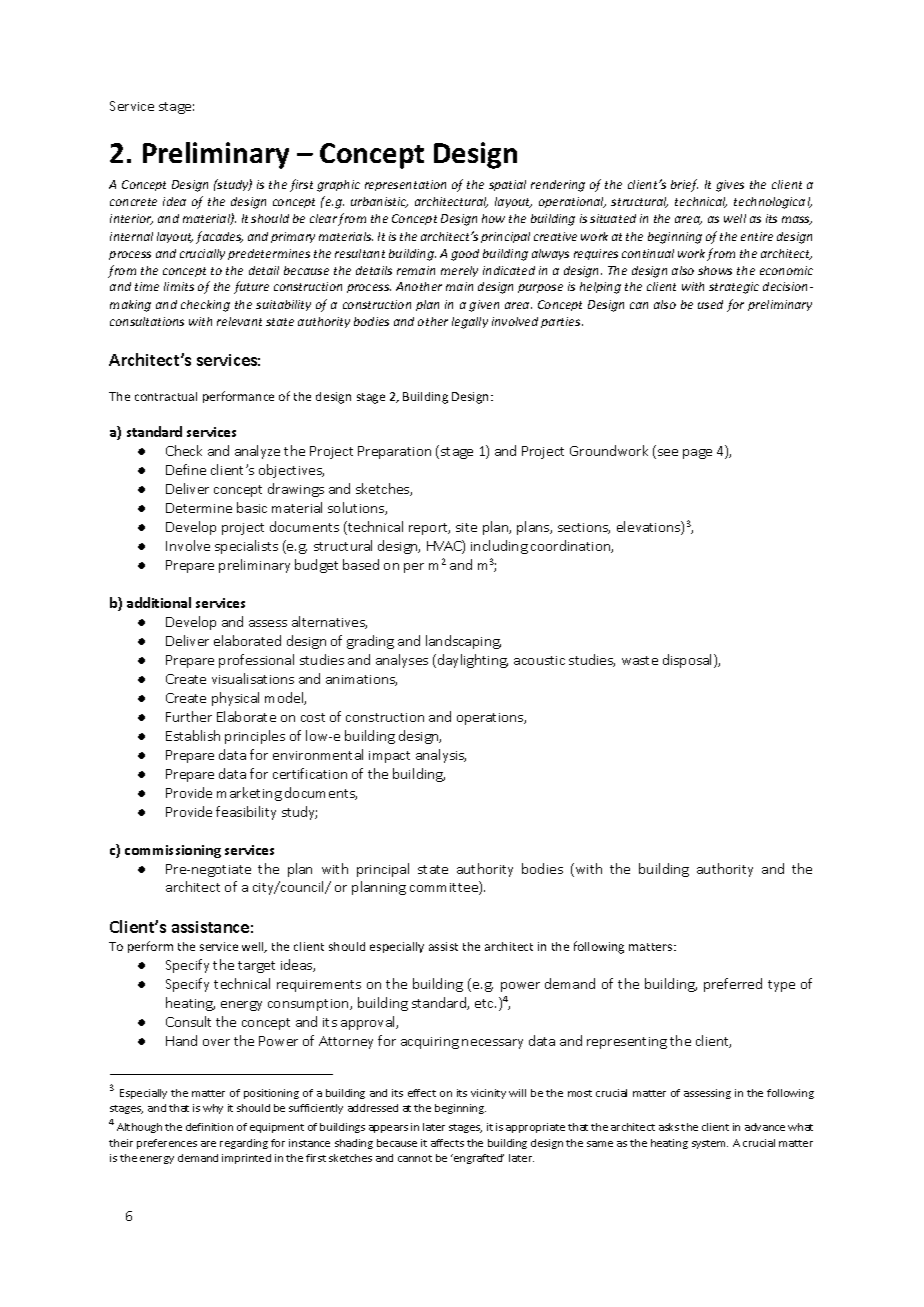  What do you see at coordinates (246, 813) in the screenshot?
I see `feasibility` at bounding box center [246, 813].
